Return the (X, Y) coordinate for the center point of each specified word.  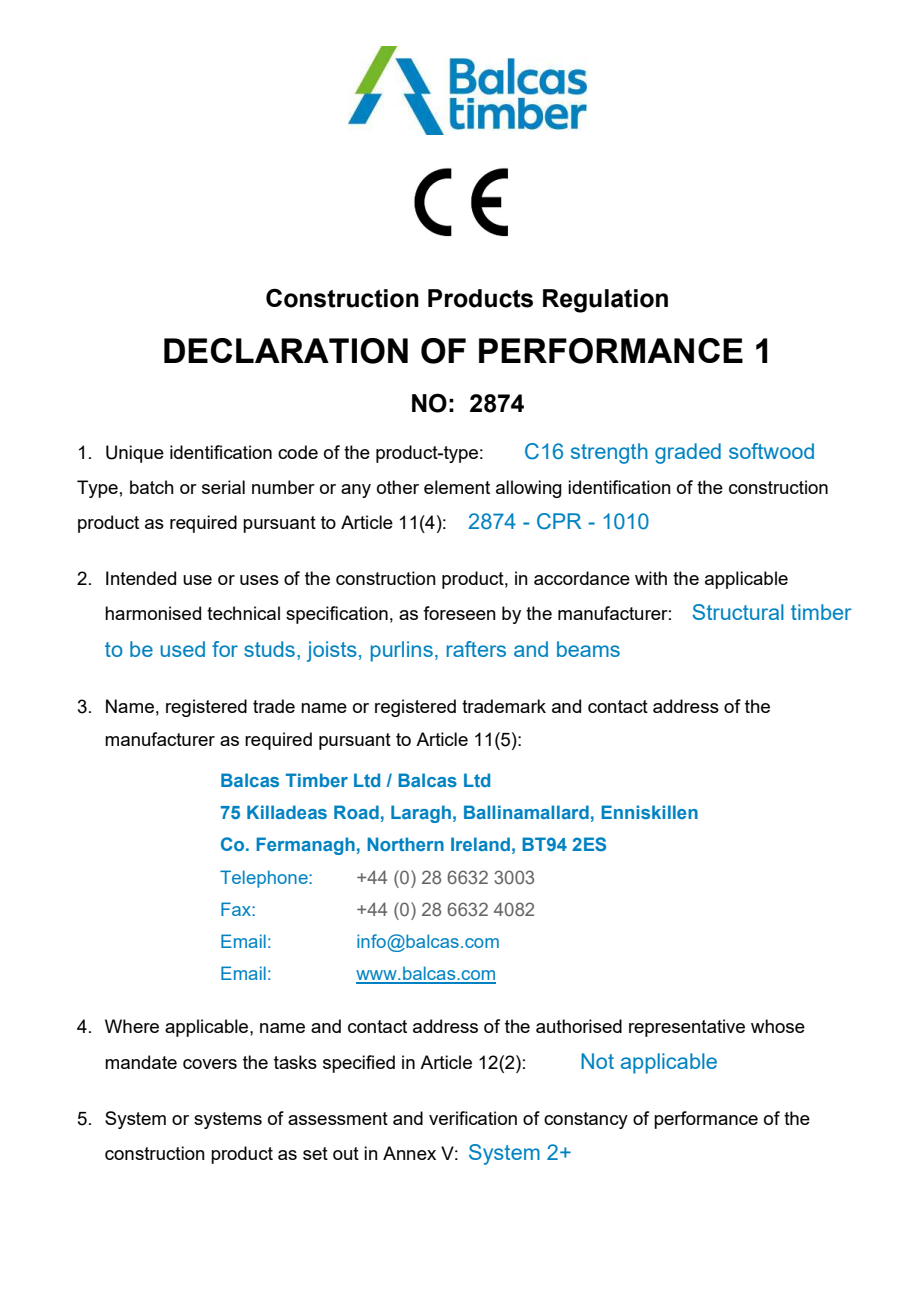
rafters (476, 649)
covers (210, 1064)
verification (473, 1118)
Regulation (605, 301)
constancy (586, 1120)
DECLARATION (286, 351)
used (182, 649)
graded (688, 453)
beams (588, 649)
